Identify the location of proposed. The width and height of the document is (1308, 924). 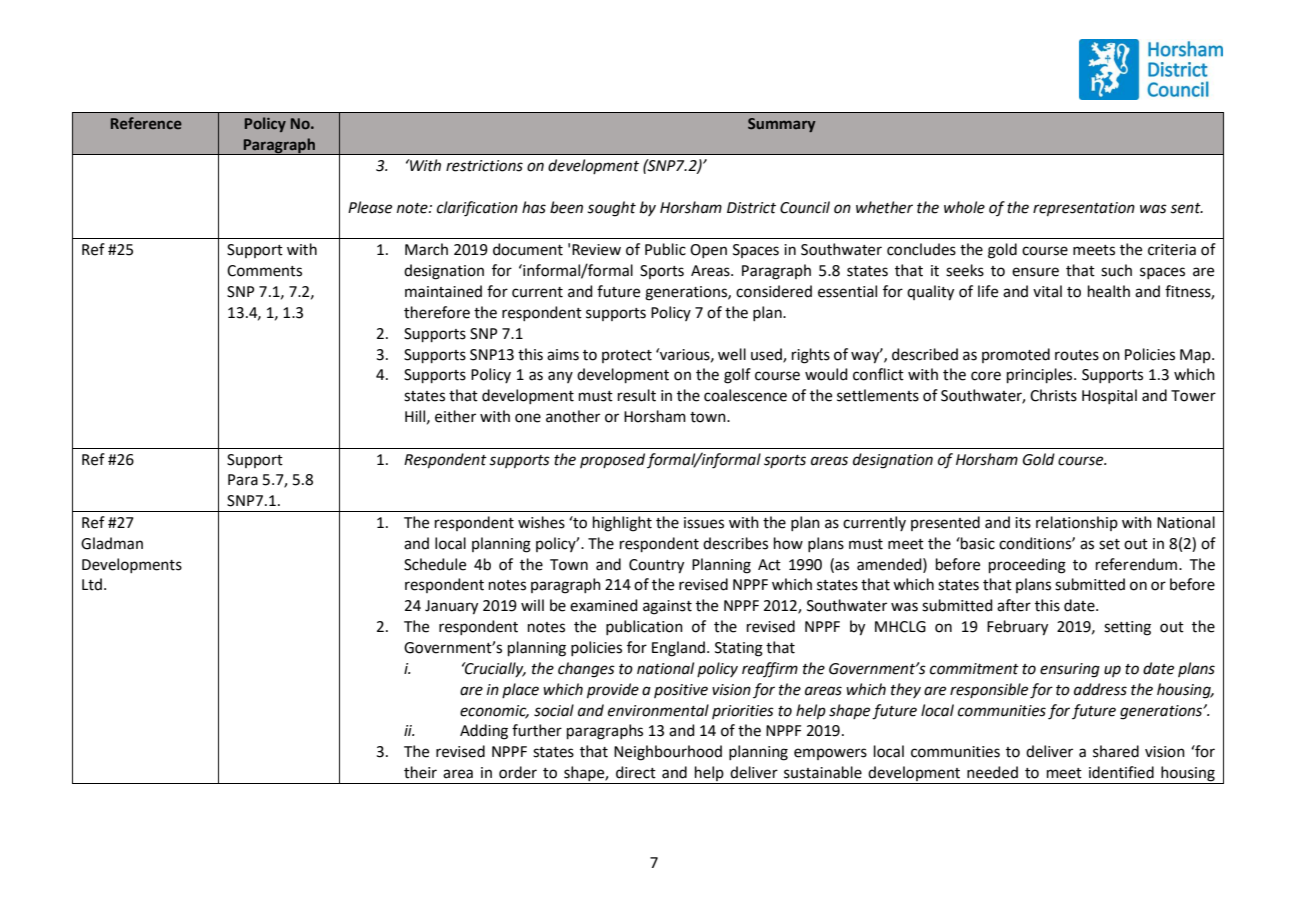
(612, 460).
